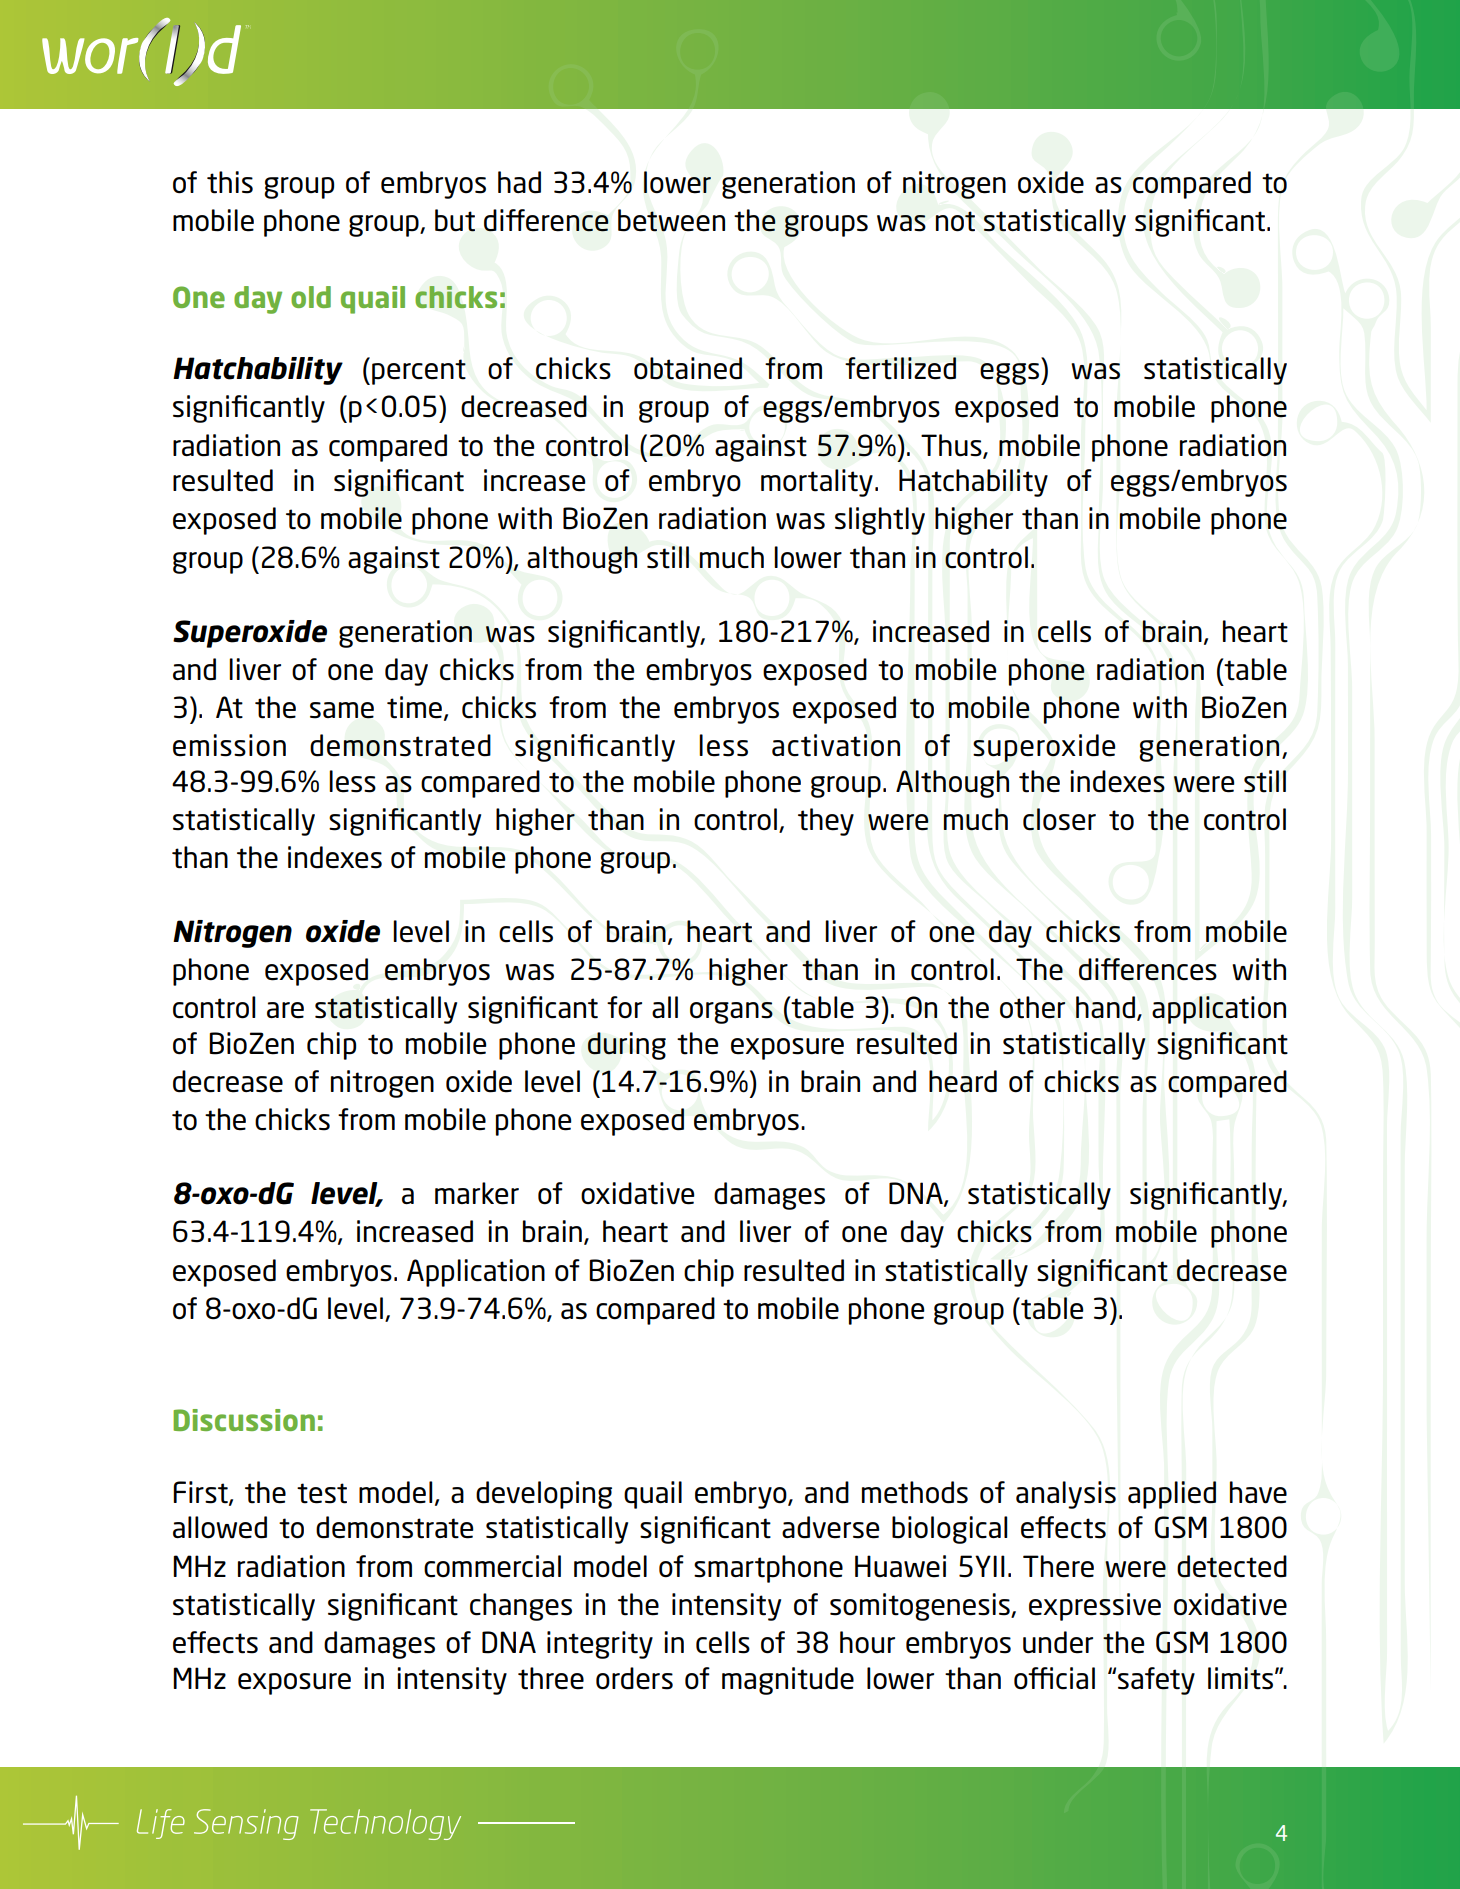 The height and width of the screenshot is (1889, 1460). I want to click on during, so click(627, 1046).
